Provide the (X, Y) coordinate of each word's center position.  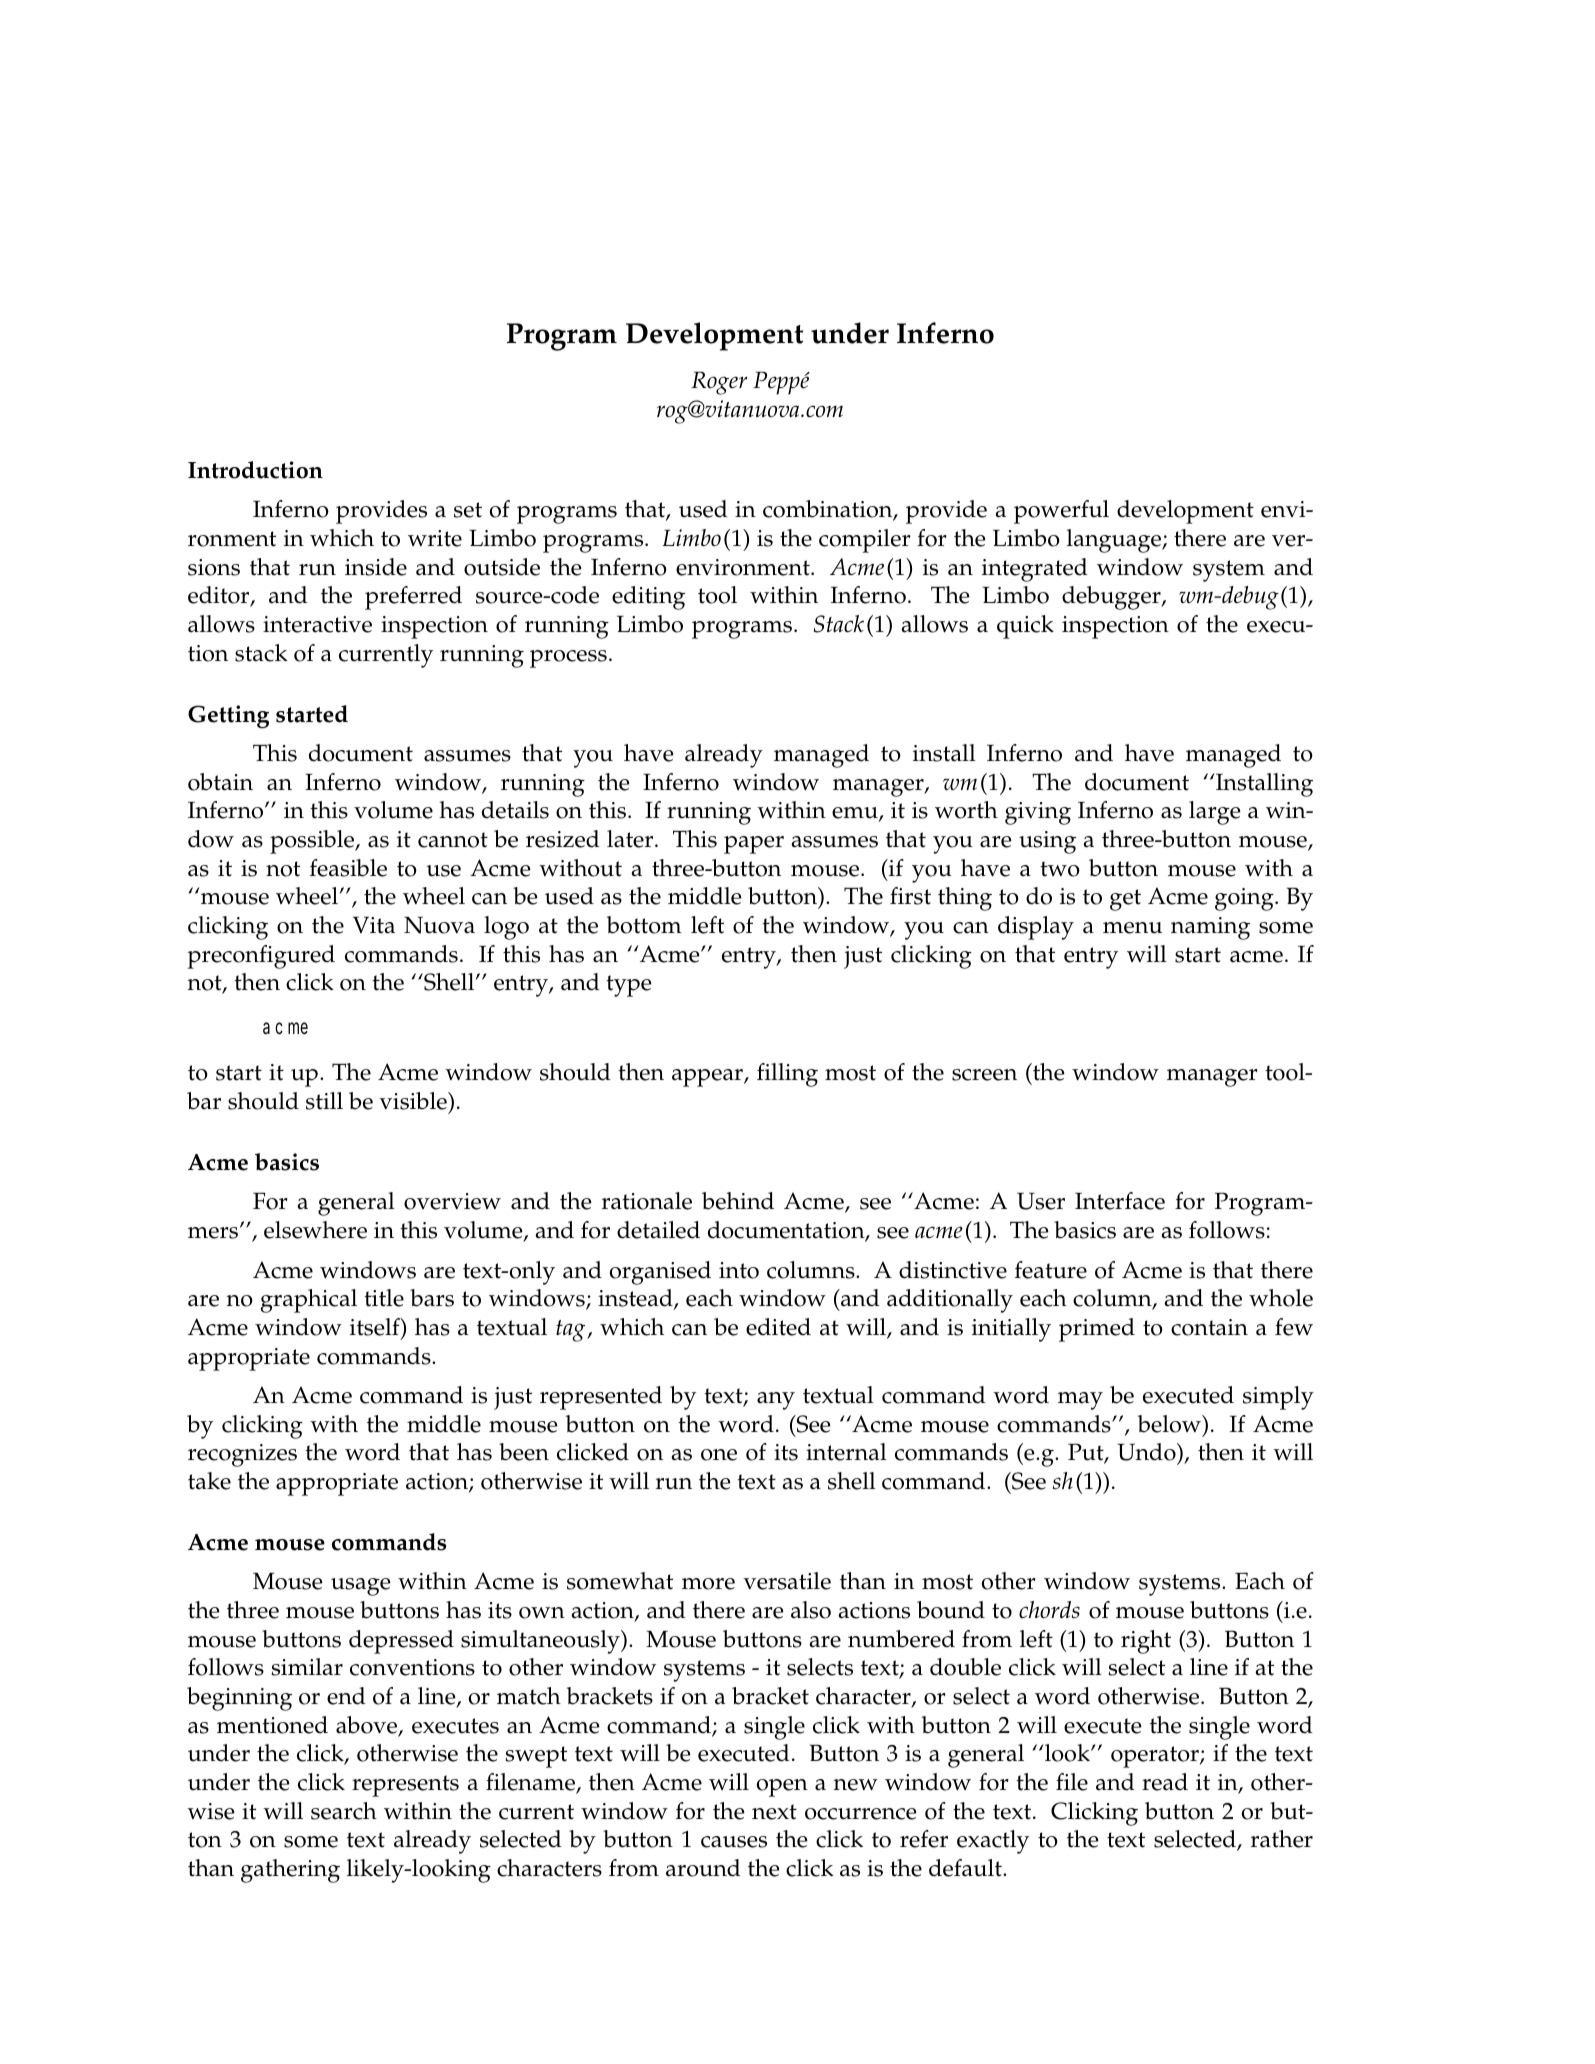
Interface (1120, 1201)
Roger (719, 383)
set (468, 510)
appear (708, 1078)
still (324, 1101)
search (344, 1811)
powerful (1061, 512)
